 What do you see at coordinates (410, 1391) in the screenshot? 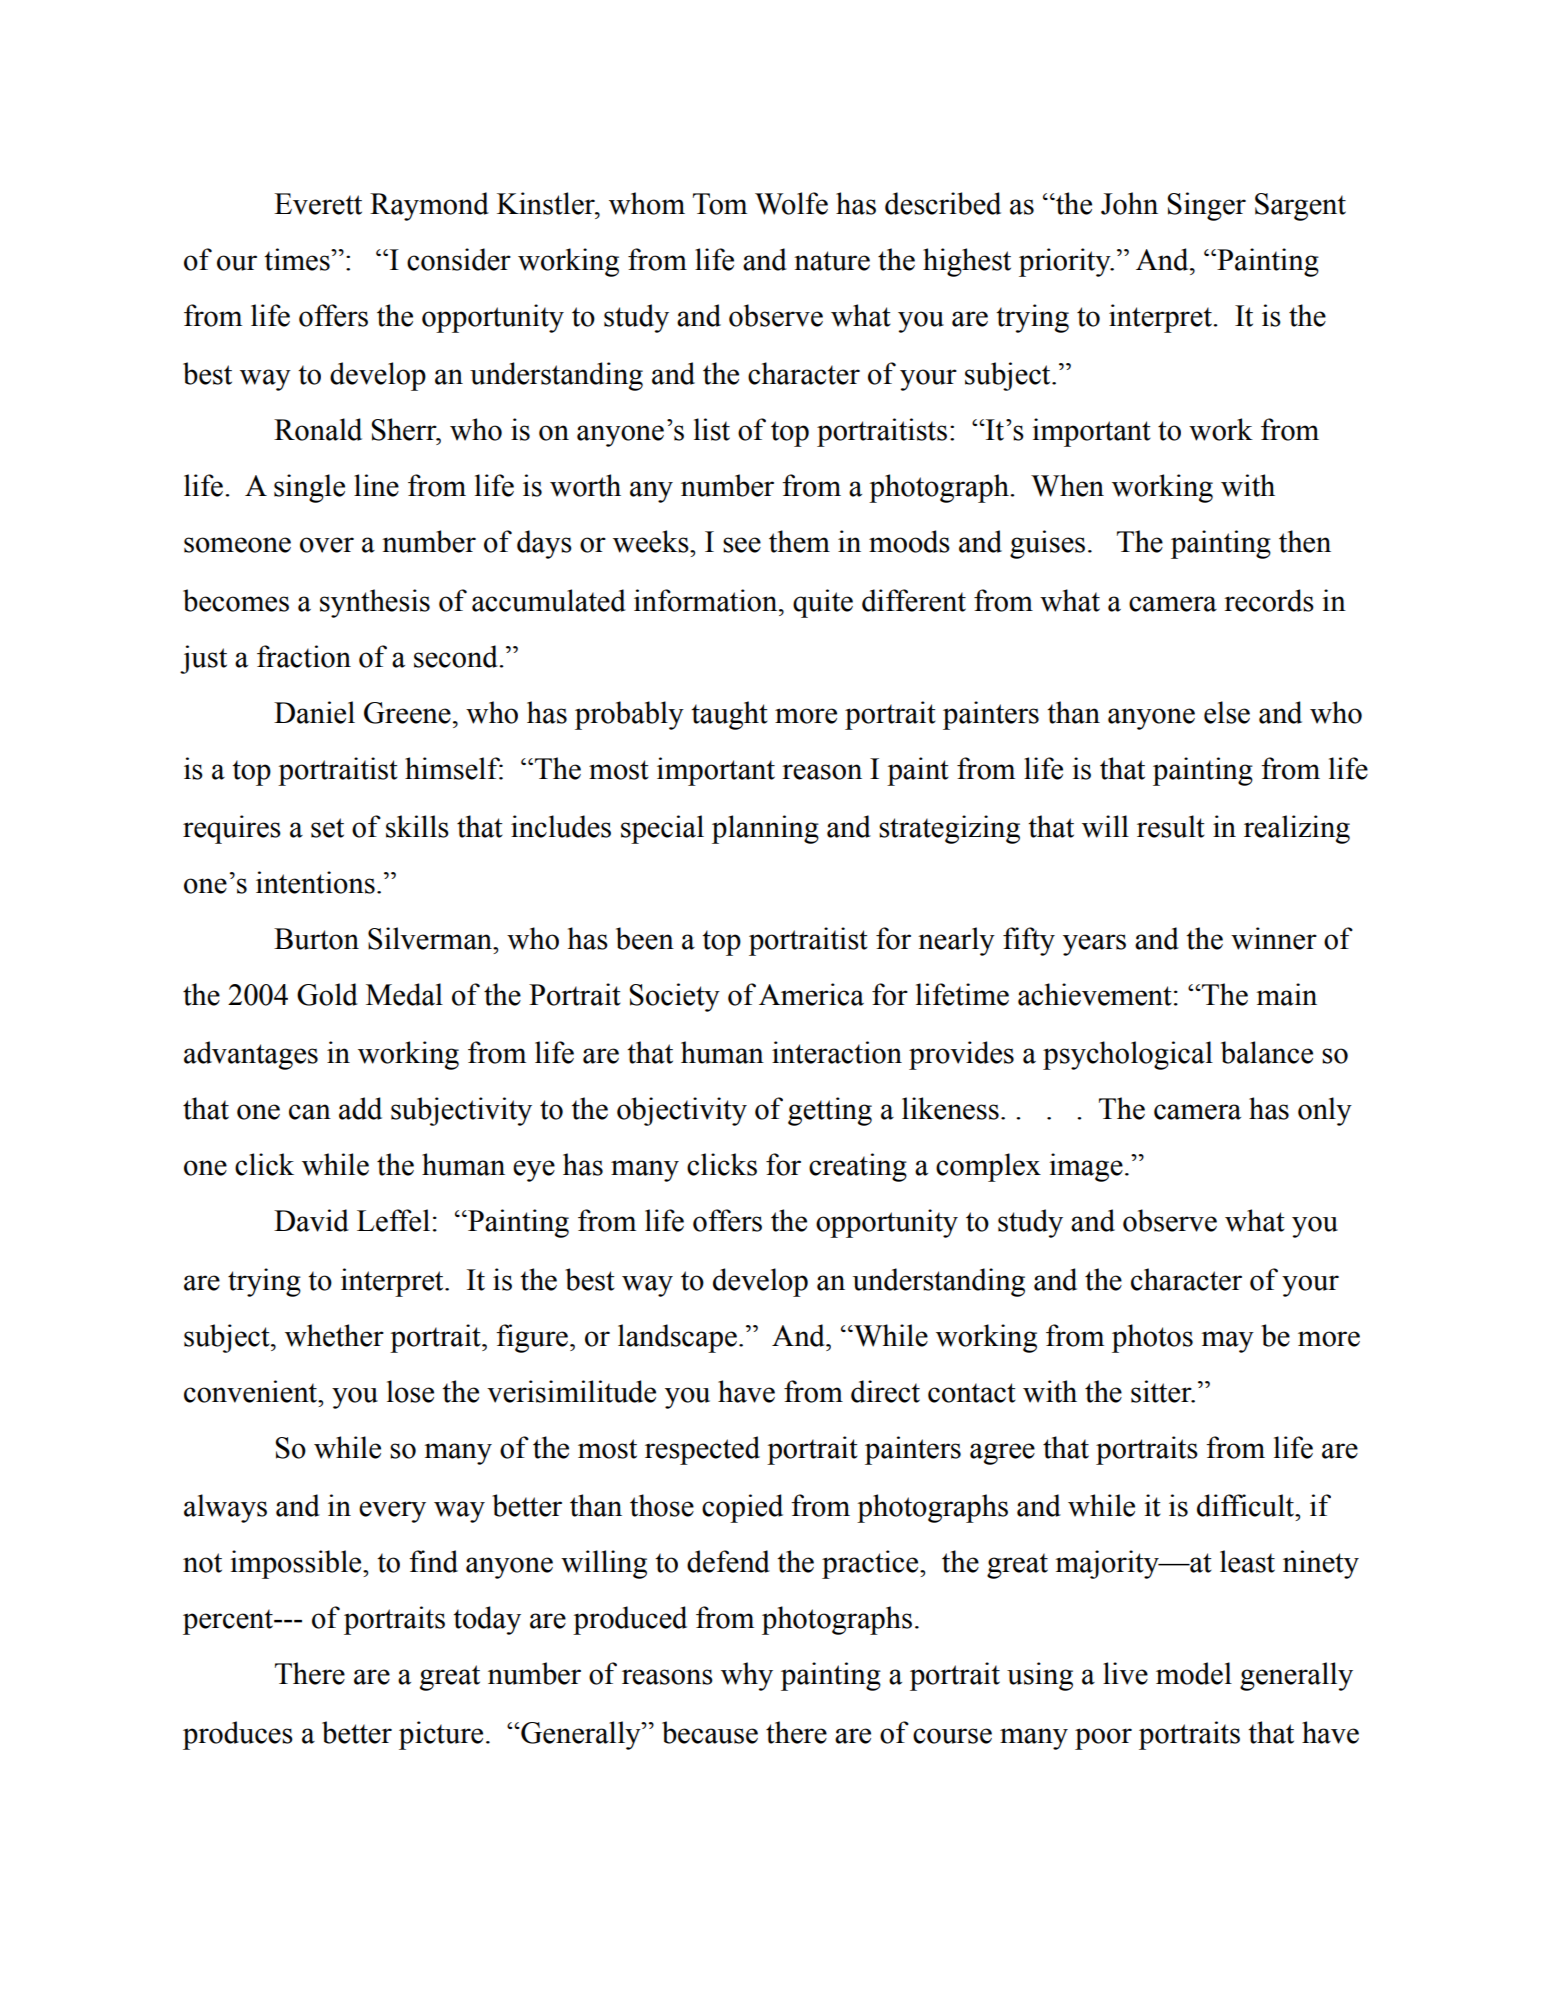
I see `lose` at bounding box center [410, 1391].
